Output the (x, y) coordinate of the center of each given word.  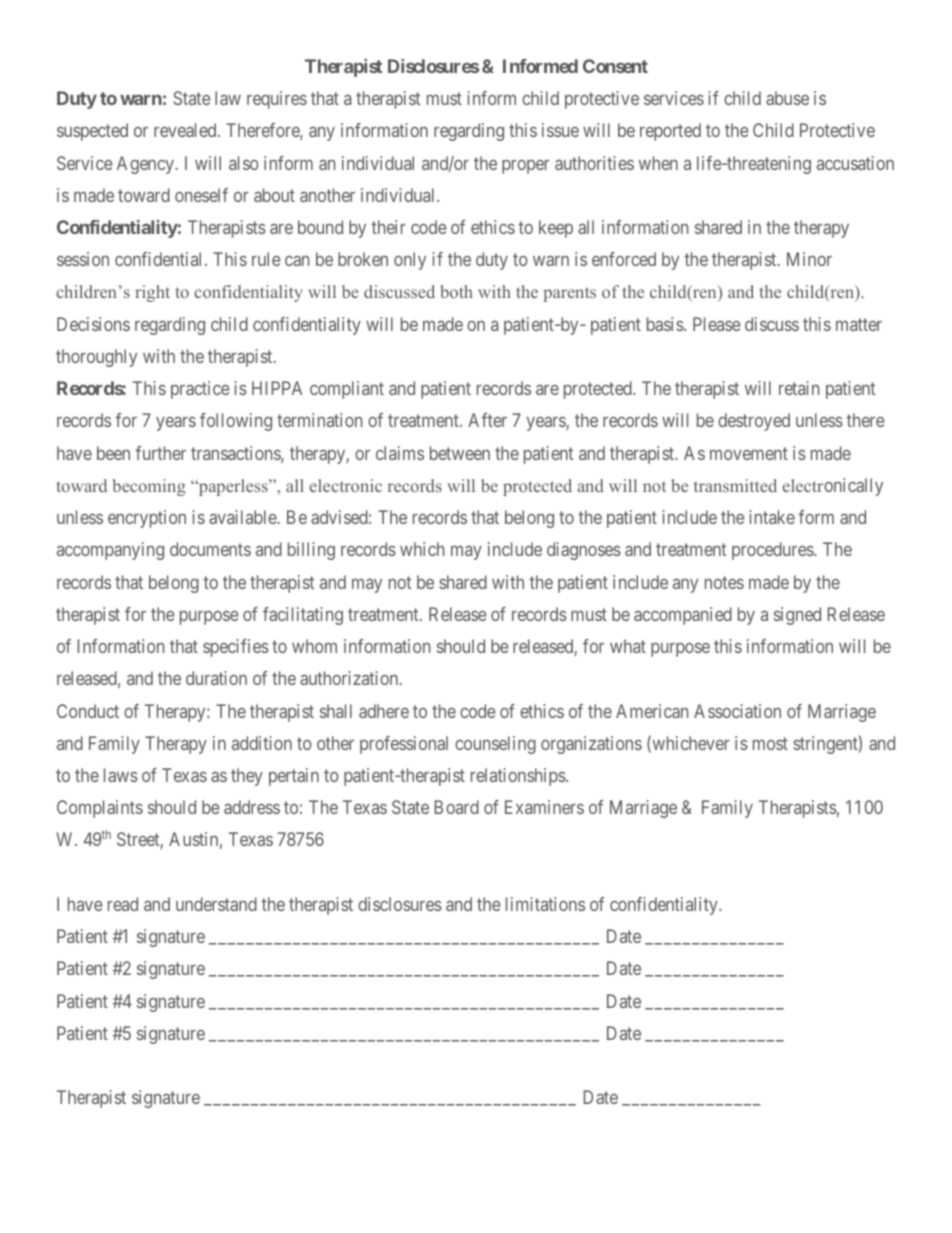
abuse (787, 98)
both (456, 291)
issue (560, 130)
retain (799, 388)
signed (797, 616)
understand (216, 904)
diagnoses (584, 551)
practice (200, 390)
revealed (186, 130)
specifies (236, 648)
